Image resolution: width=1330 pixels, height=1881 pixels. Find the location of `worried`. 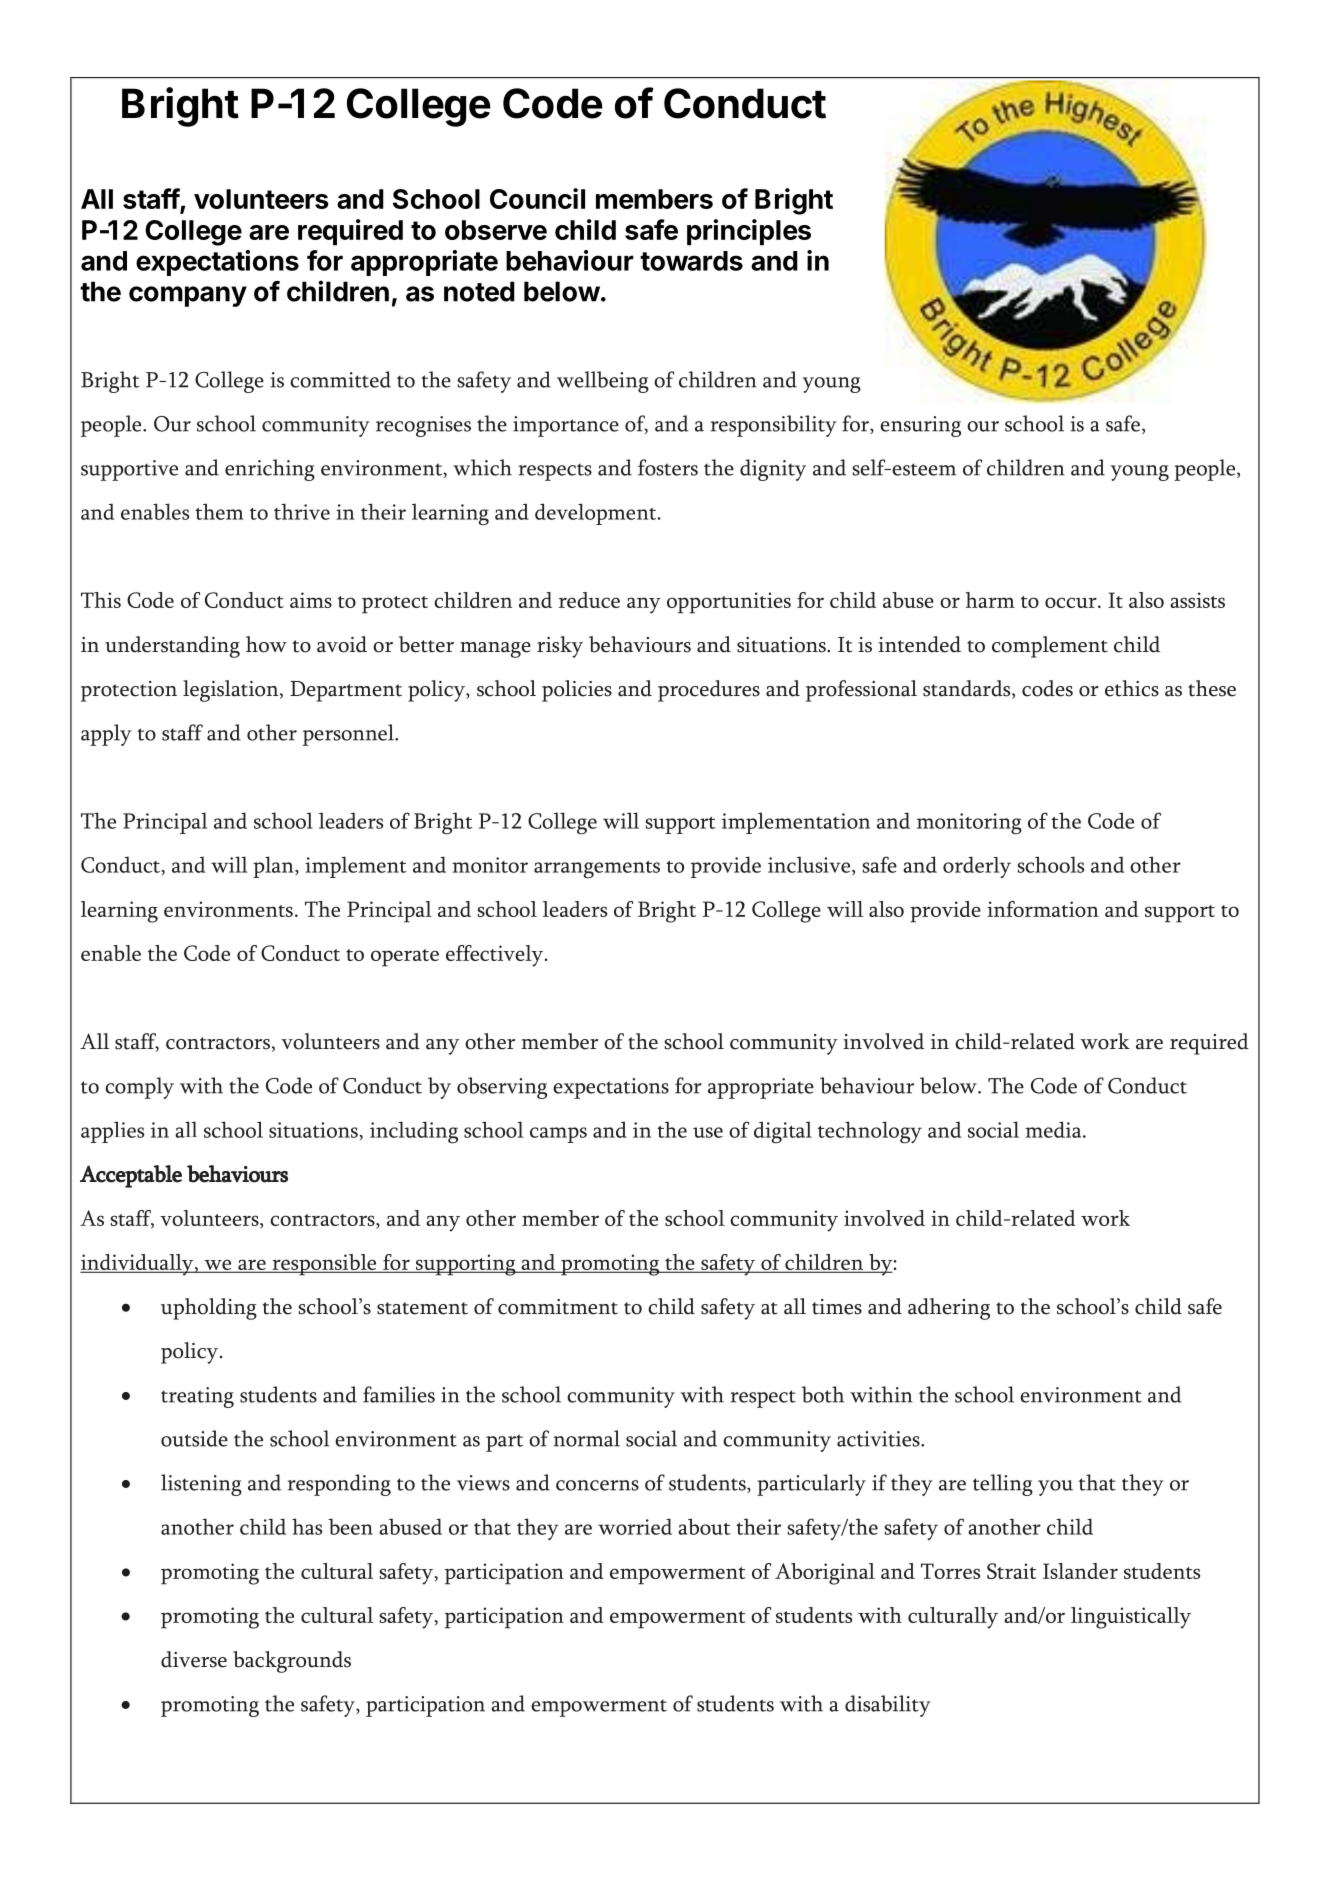

worried is located at coordinates (635, 1526).
